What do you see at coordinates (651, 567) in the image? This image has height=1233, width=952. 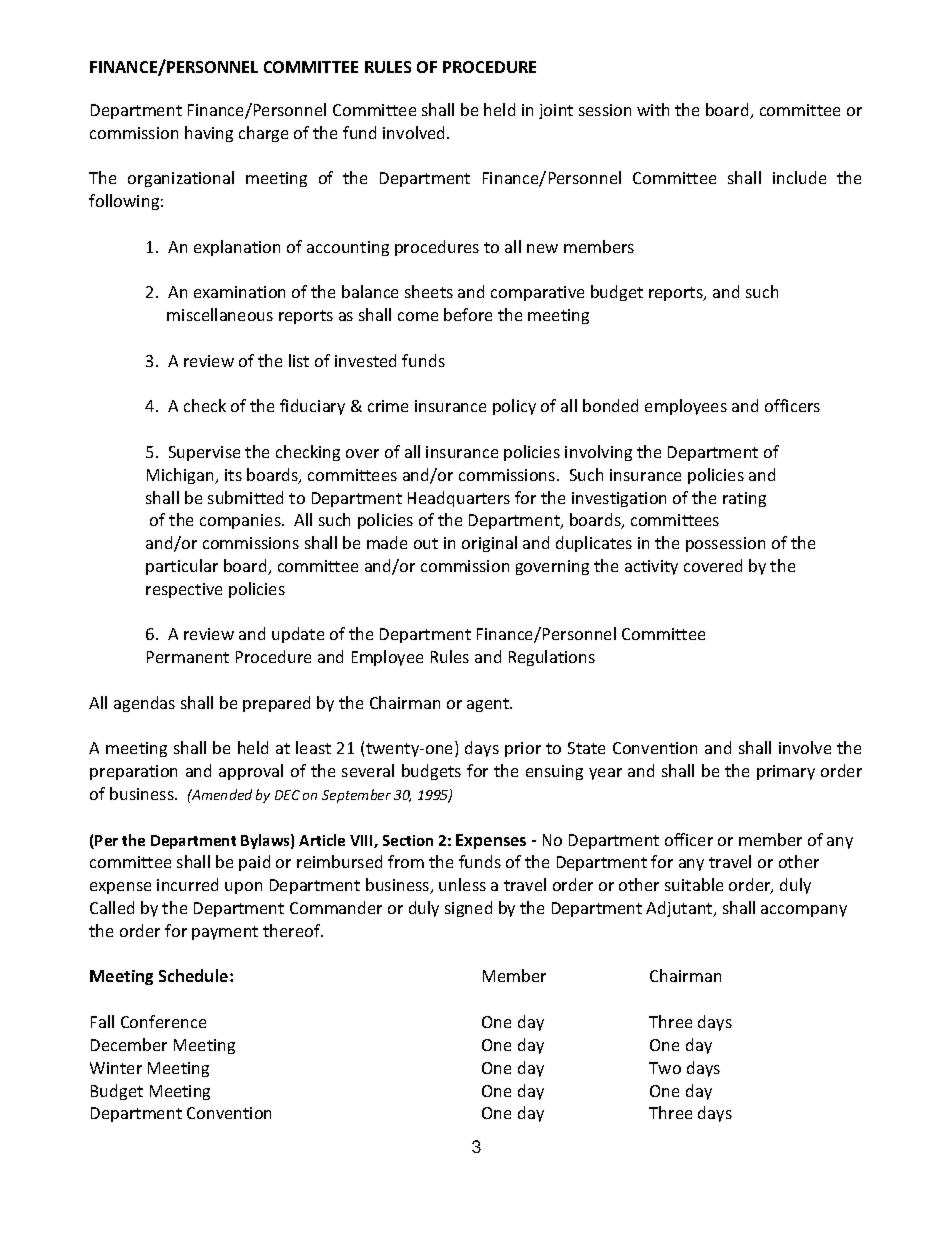 I see `activity` at bounding box center [651, 567].
